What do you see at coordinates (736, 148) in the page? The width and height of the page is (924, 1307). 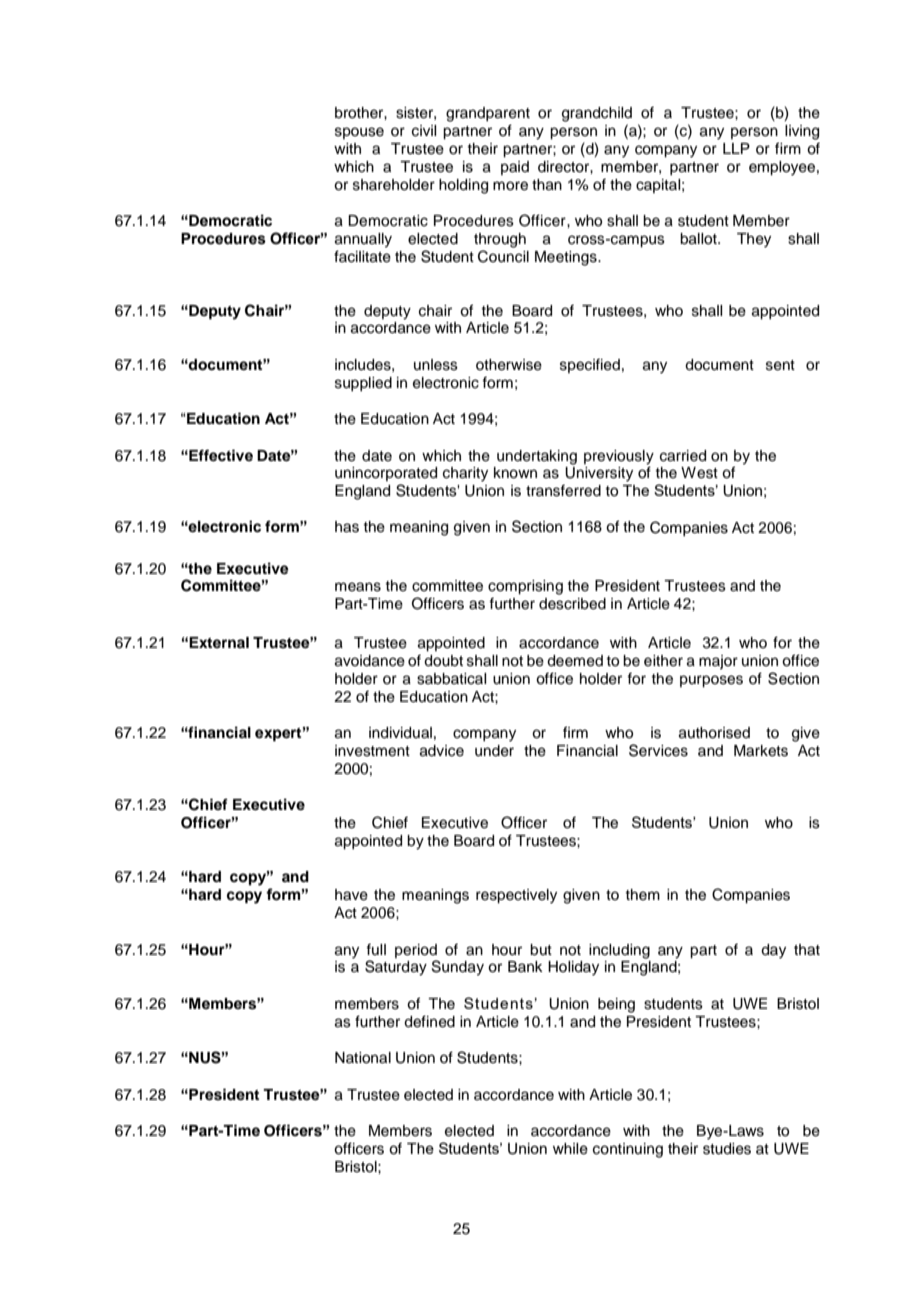 I see `LLP` at bounding box center [736, 148].
